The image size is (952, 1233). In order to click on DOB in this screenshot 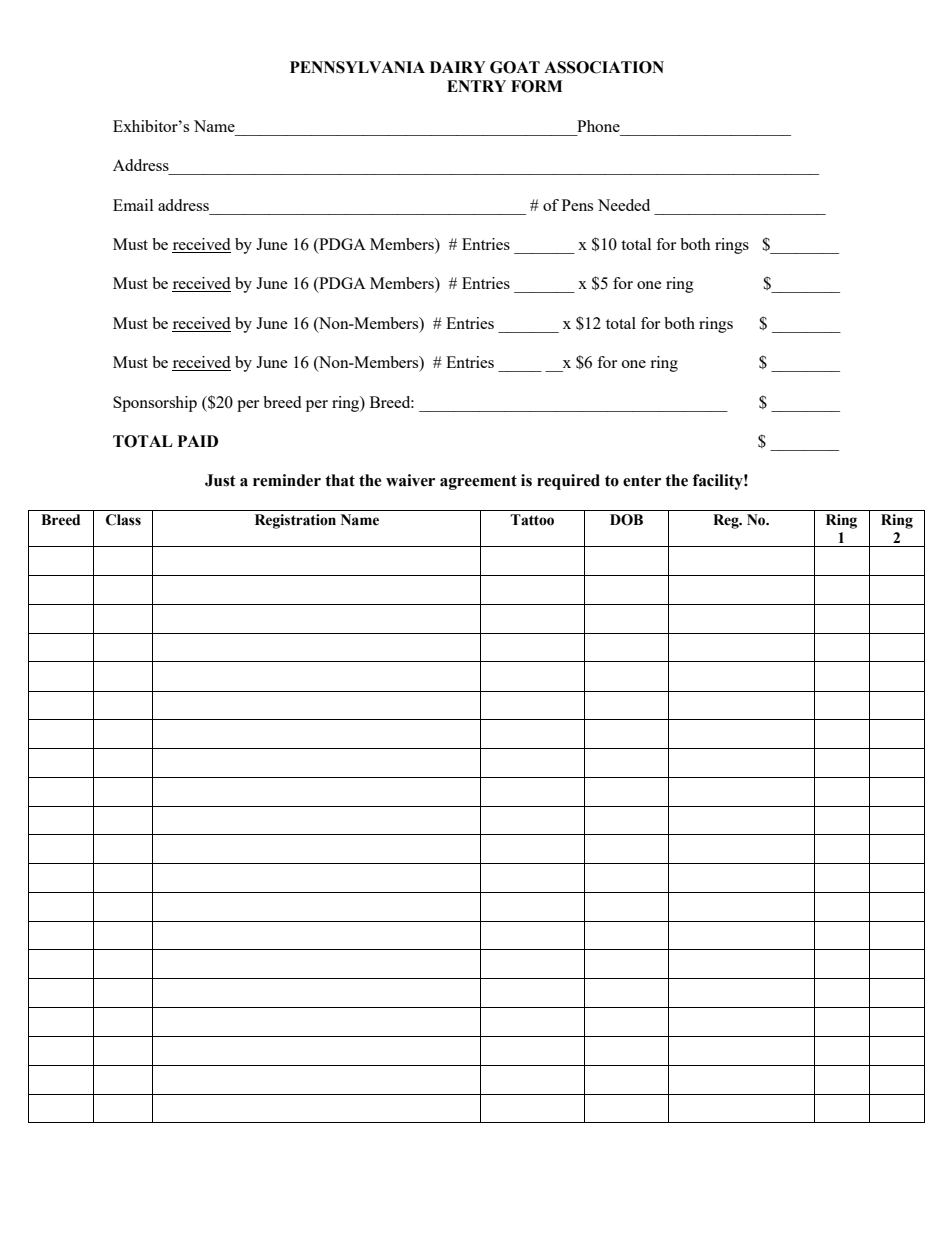, I will do `click(626, 520)`.
